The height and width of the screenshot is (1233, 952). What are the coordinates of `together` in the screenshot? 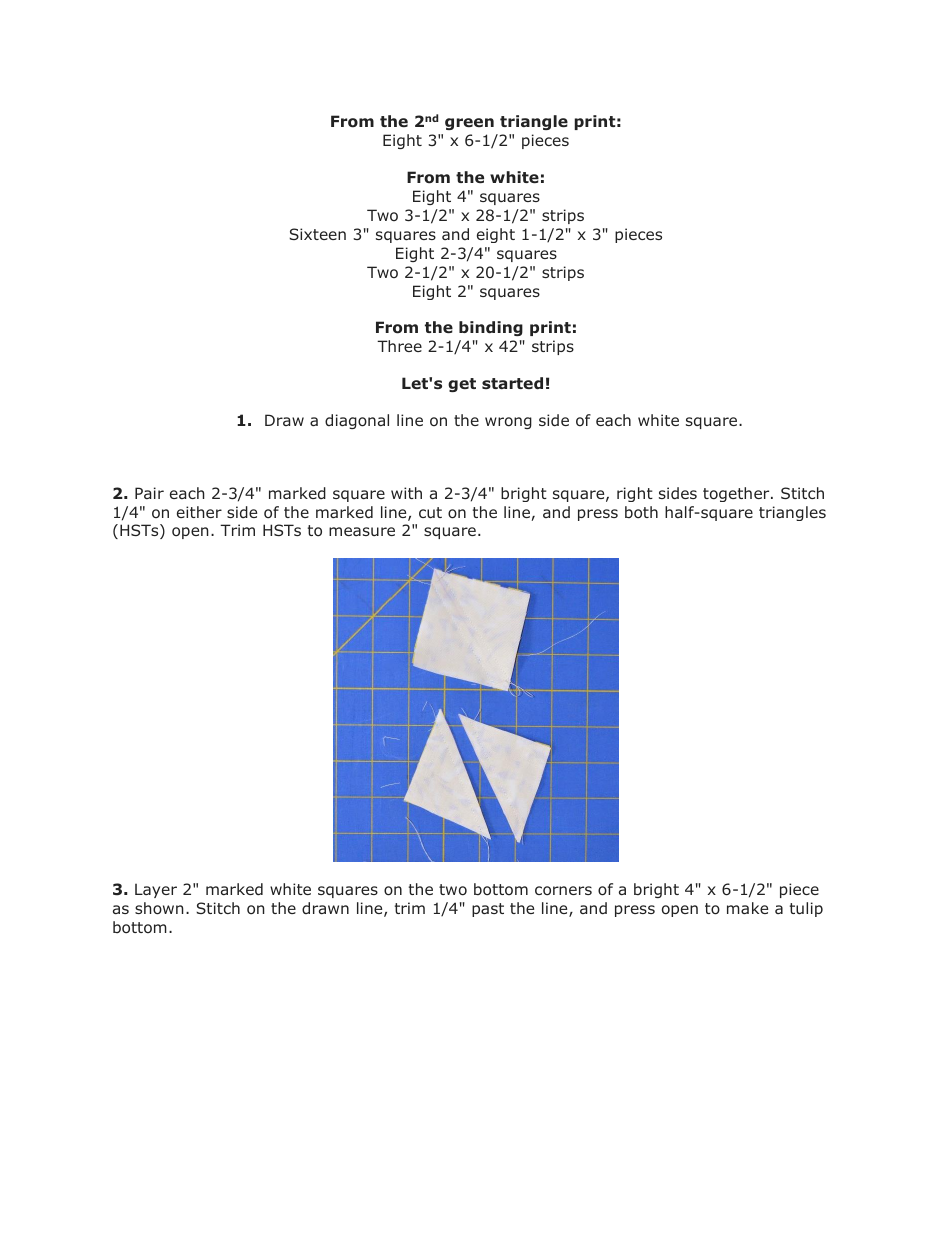 It's located at (737, 494).
